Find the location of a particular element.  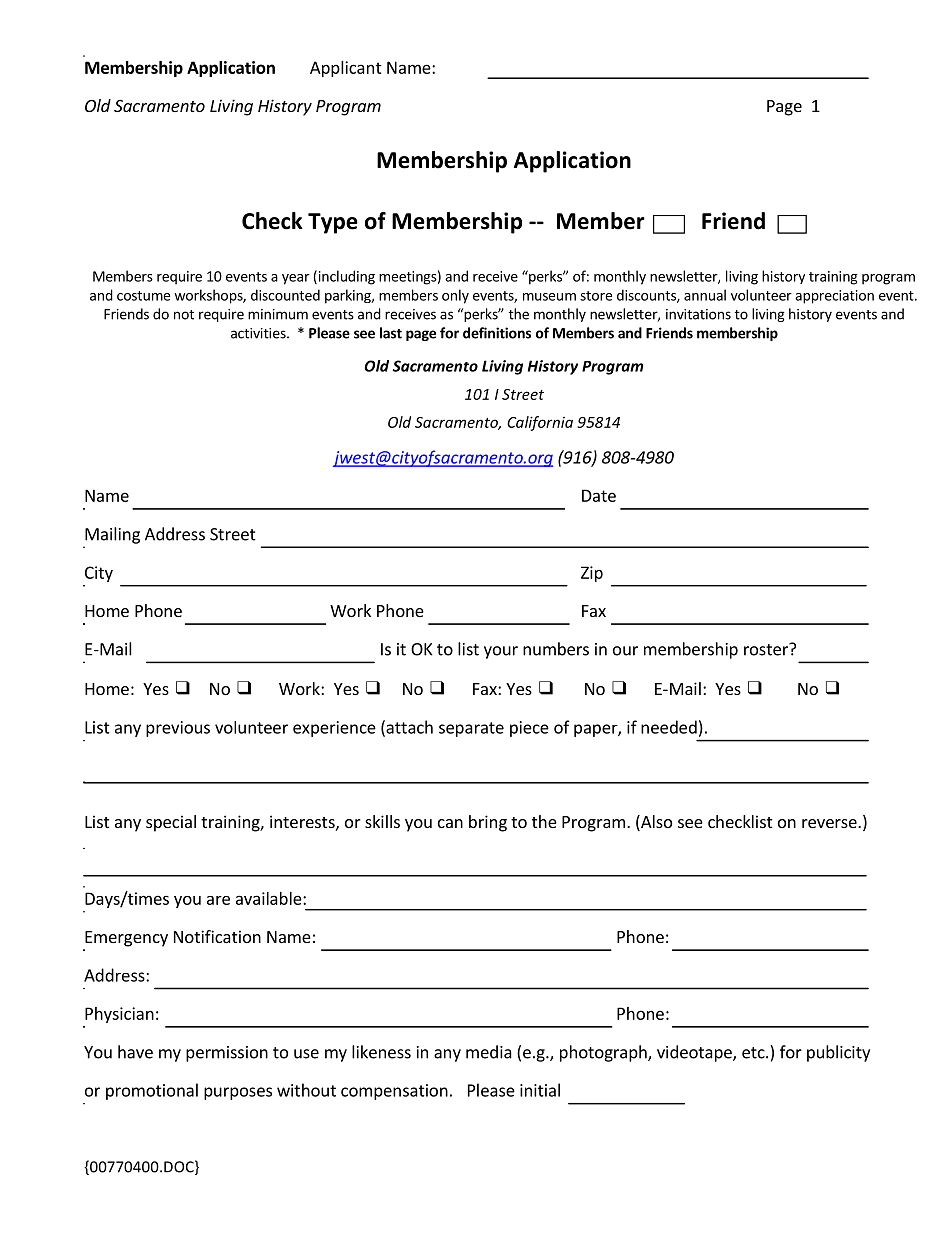

special is located at coordinates (171, 823).
